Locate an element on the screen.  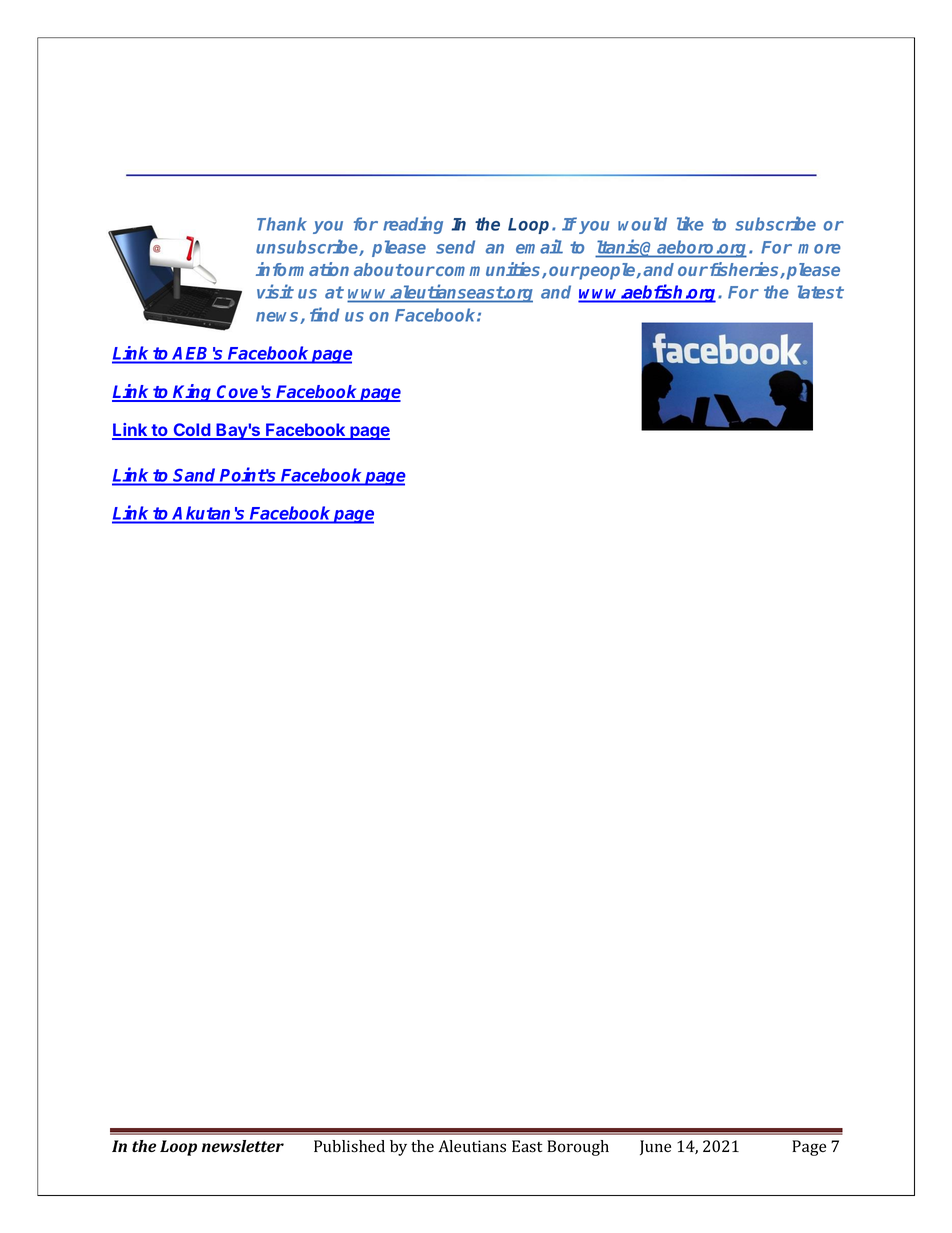
information is located at coordinates (302, 269).
